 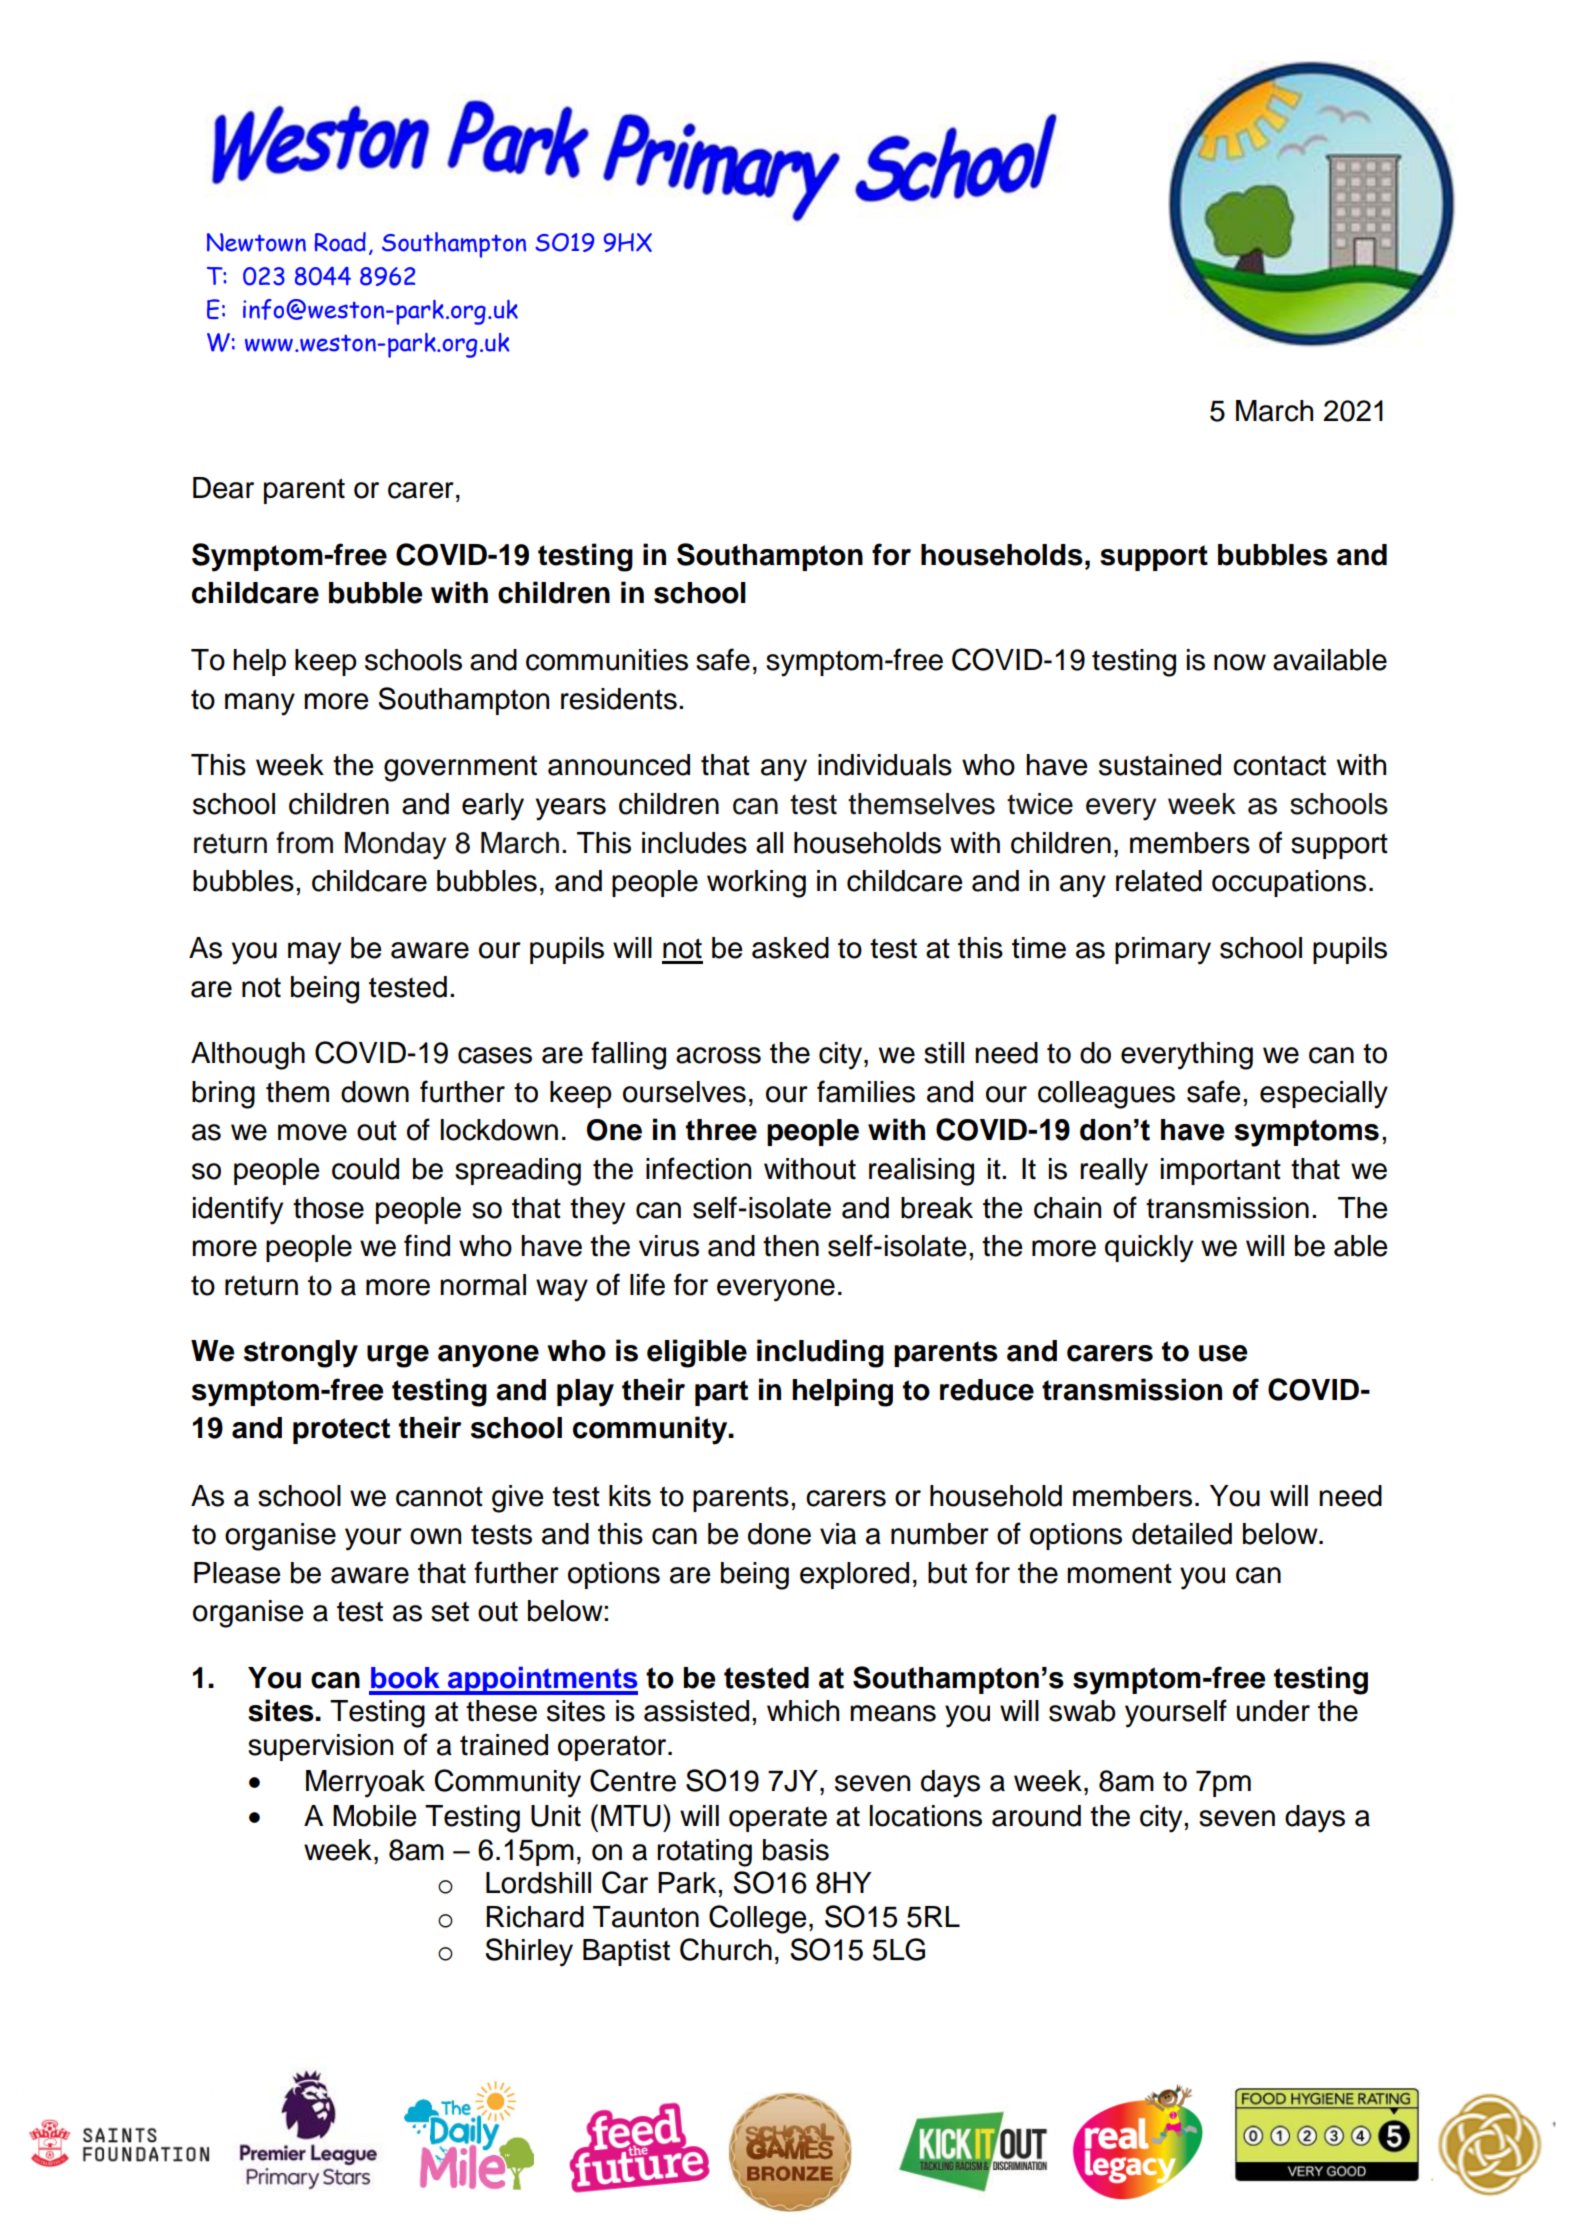 What do you see at coordinates (312, 1132) in the screenshot?
I see `move` at bounding box center [312, 1132].
